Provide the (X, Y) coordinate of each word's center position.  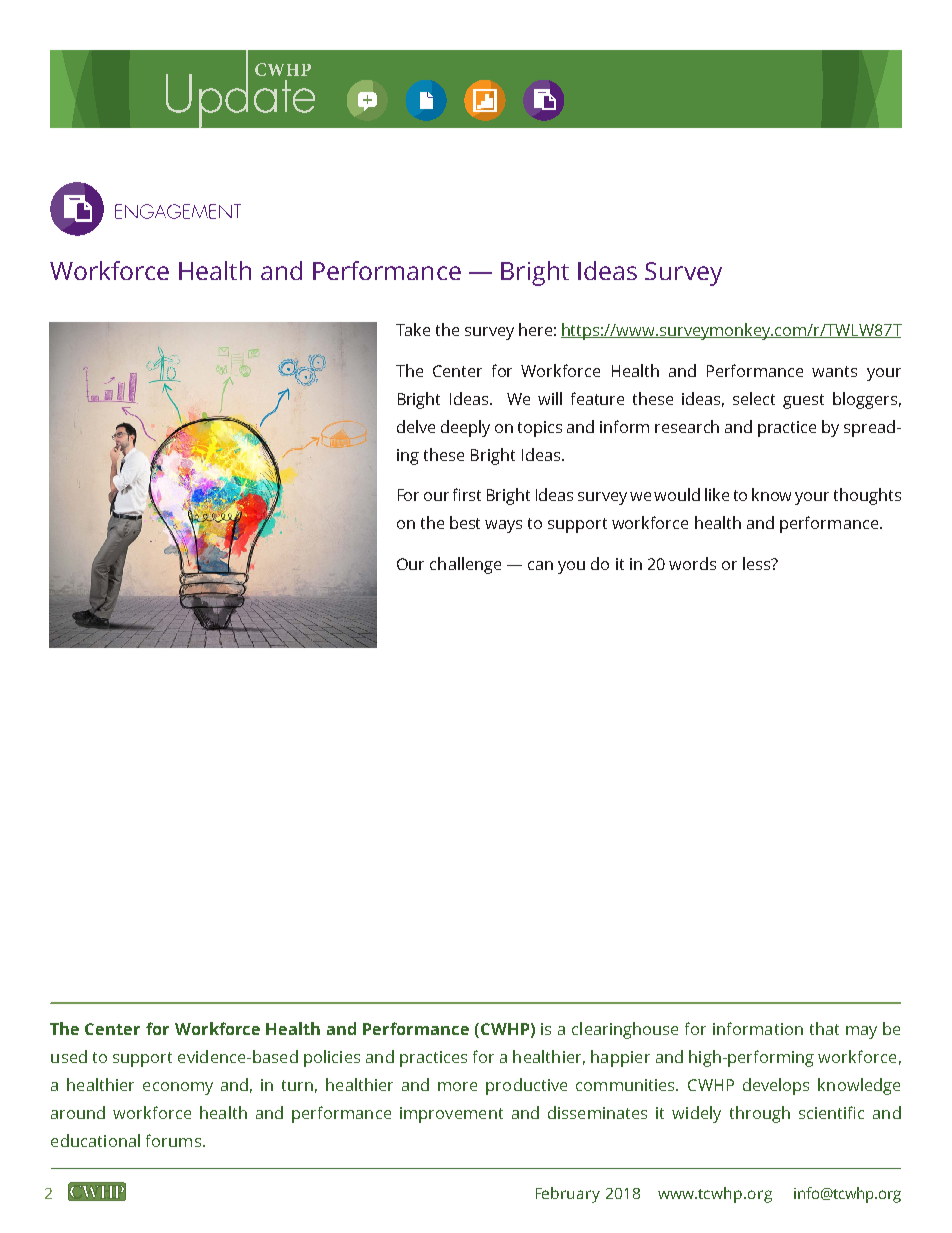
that (824, 1028)
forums (173, 1140)
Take (413, 329)
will (550, 398)
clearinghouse (625, 1030)
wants (834, 371)
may (861, 1032)
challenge (465, 565)
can (540, 565)
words (692, 563)
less (758, 563)
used (69, 1056)
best (465, 522)
